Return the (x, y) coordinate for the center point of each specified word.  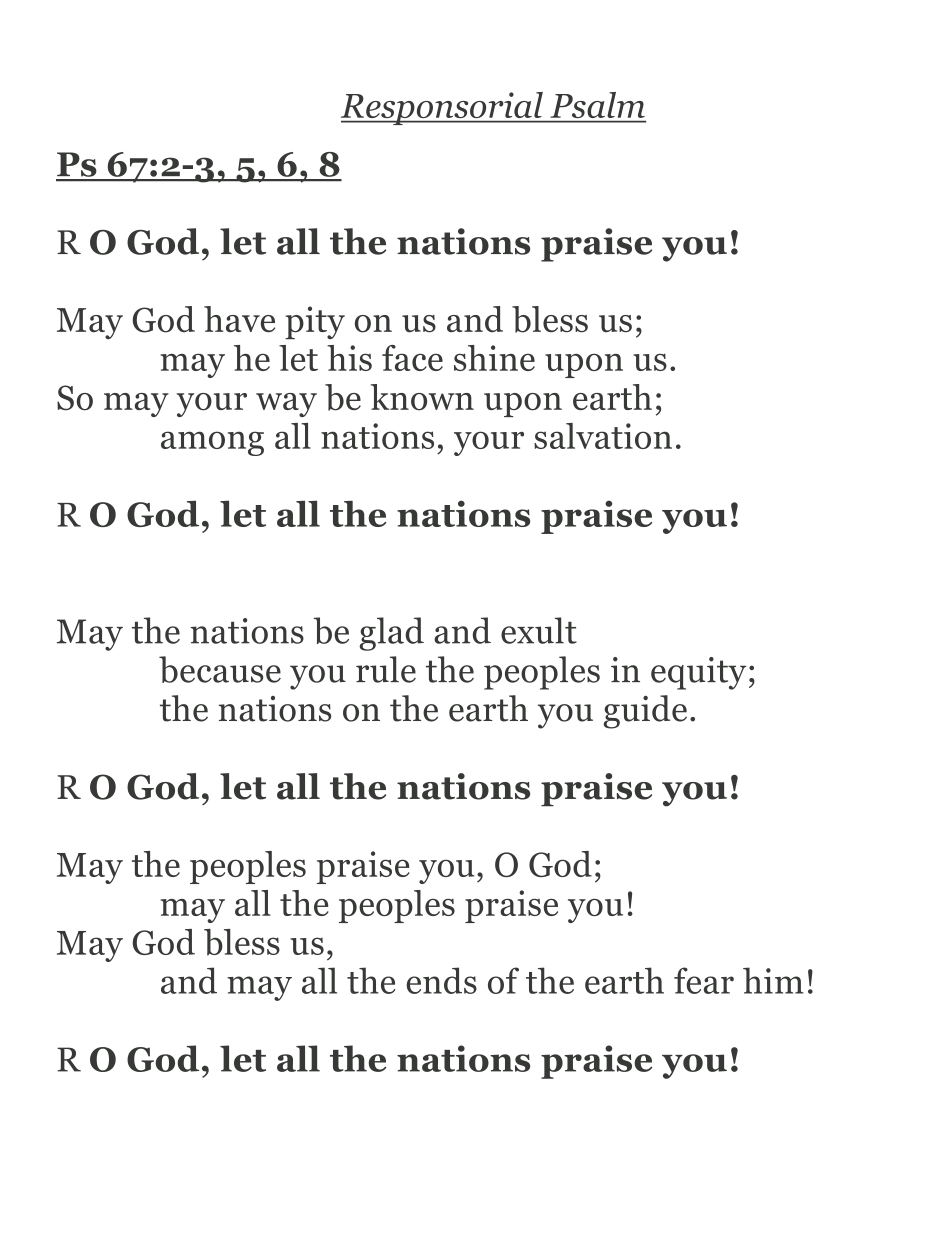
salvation (603, 436)
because (220, 669)
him (773, 980)
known (422, 397)
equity (698, 673)
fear (704, 980)
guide (645, 712)
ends (441, 980)
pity (315, 322)
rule (386, 669)
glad (391, 634)
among (212, 443)
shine (494, 358)
